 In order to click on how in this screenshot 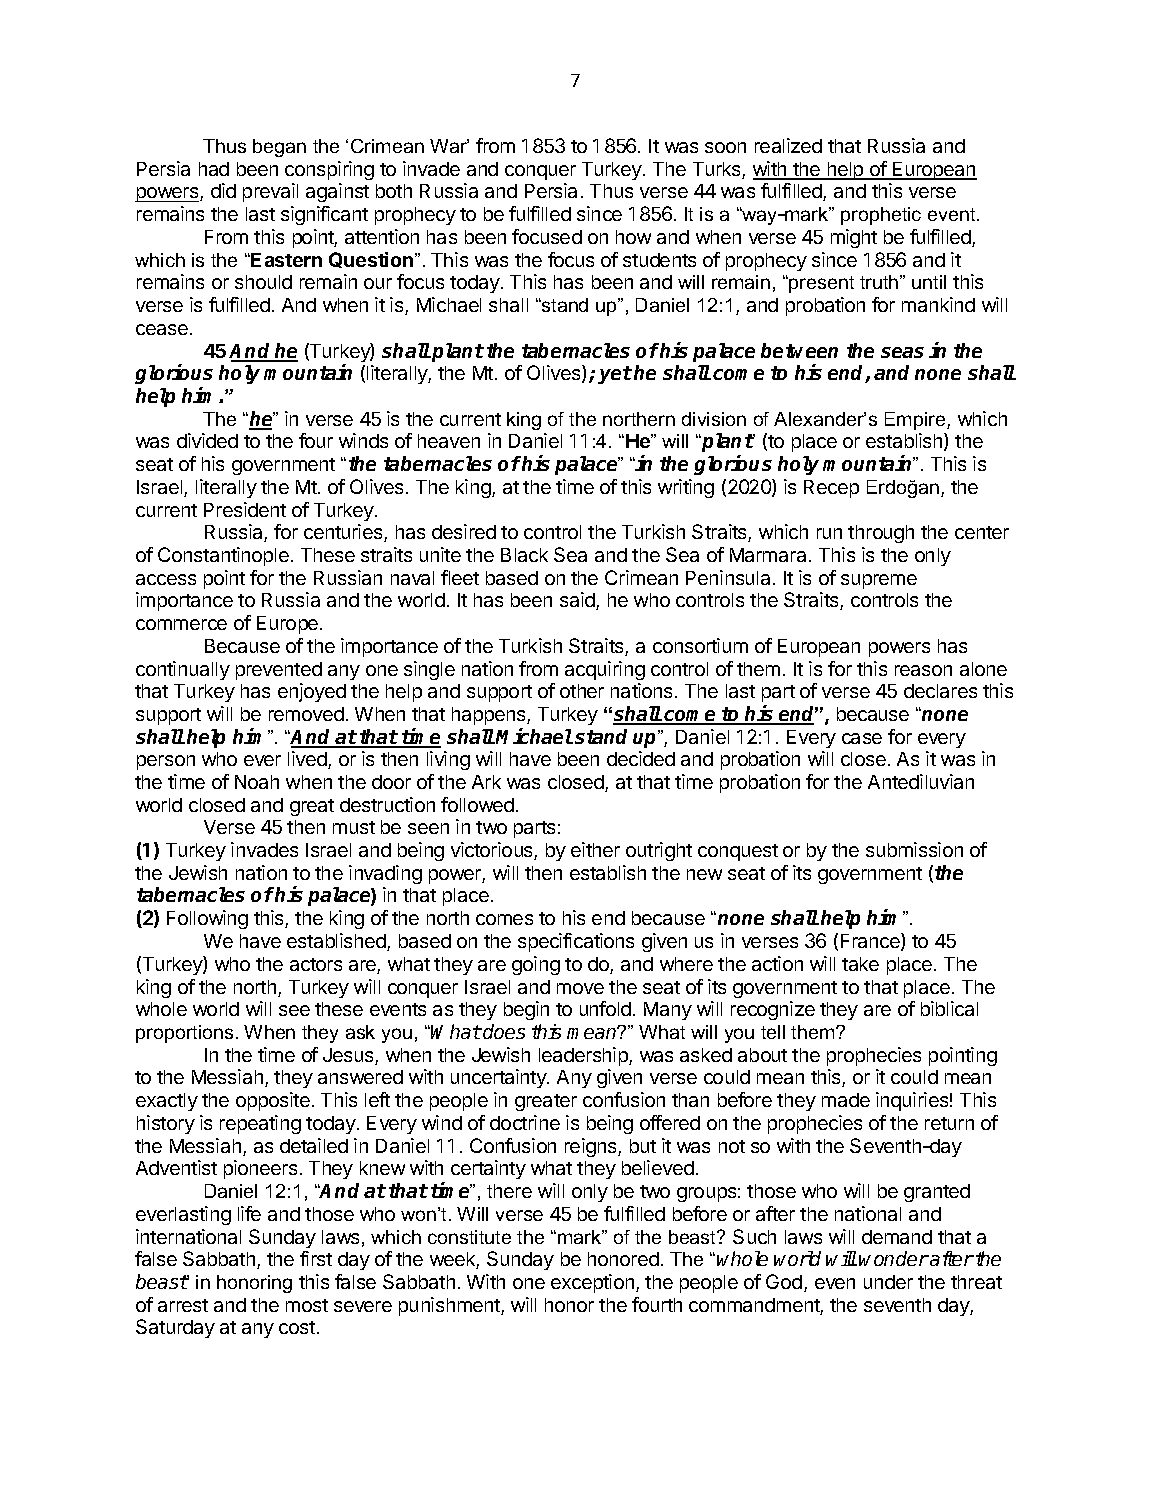, I will do `click(633, 237)`.
